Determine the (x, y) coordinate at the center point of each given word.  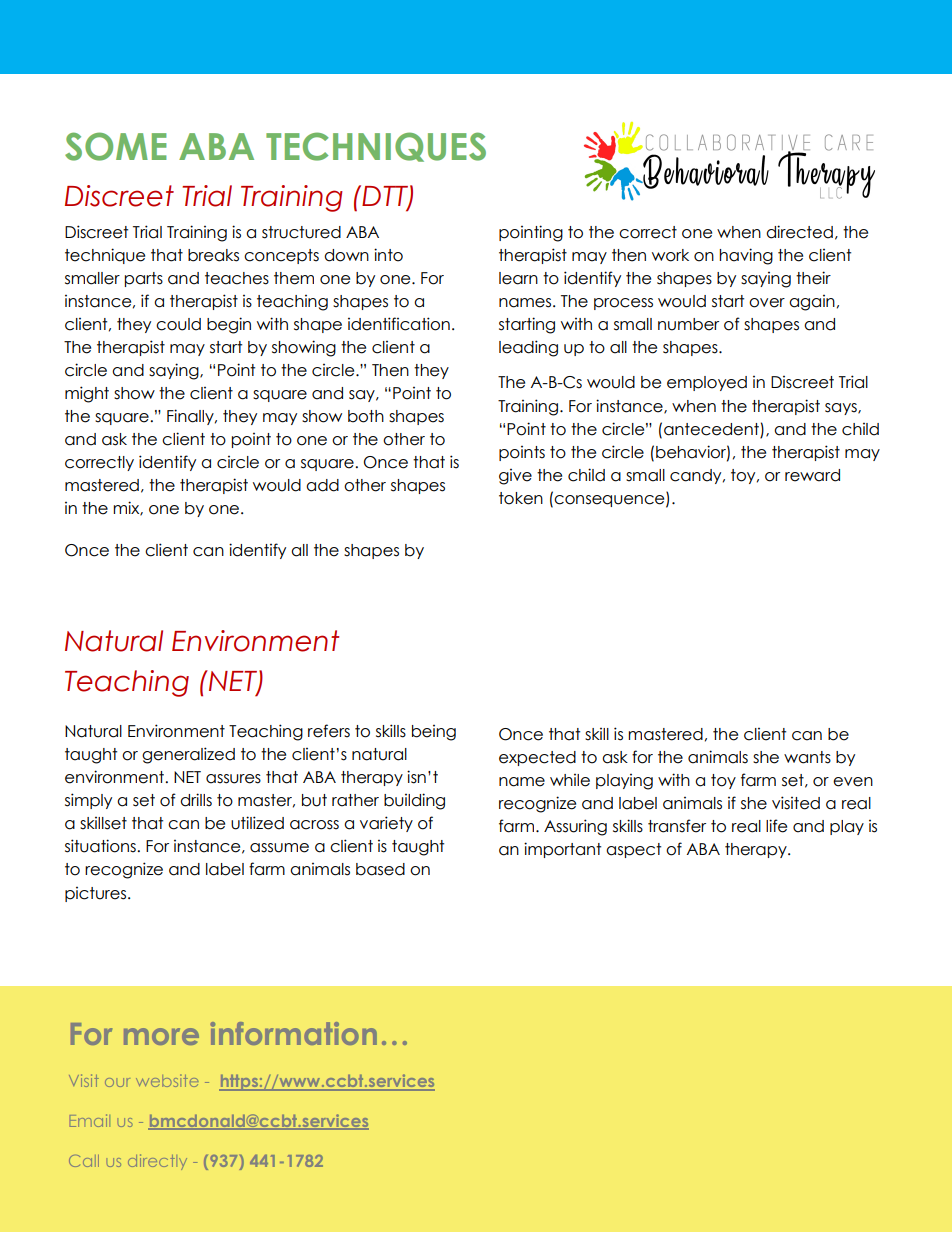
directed (799, 232)
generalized (188, 755)
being (434, 733)
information (293, 1033)
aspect (633, 850)
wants (807, 757)
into (388, 255)
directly (157, 1162)
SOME (116, 146)
